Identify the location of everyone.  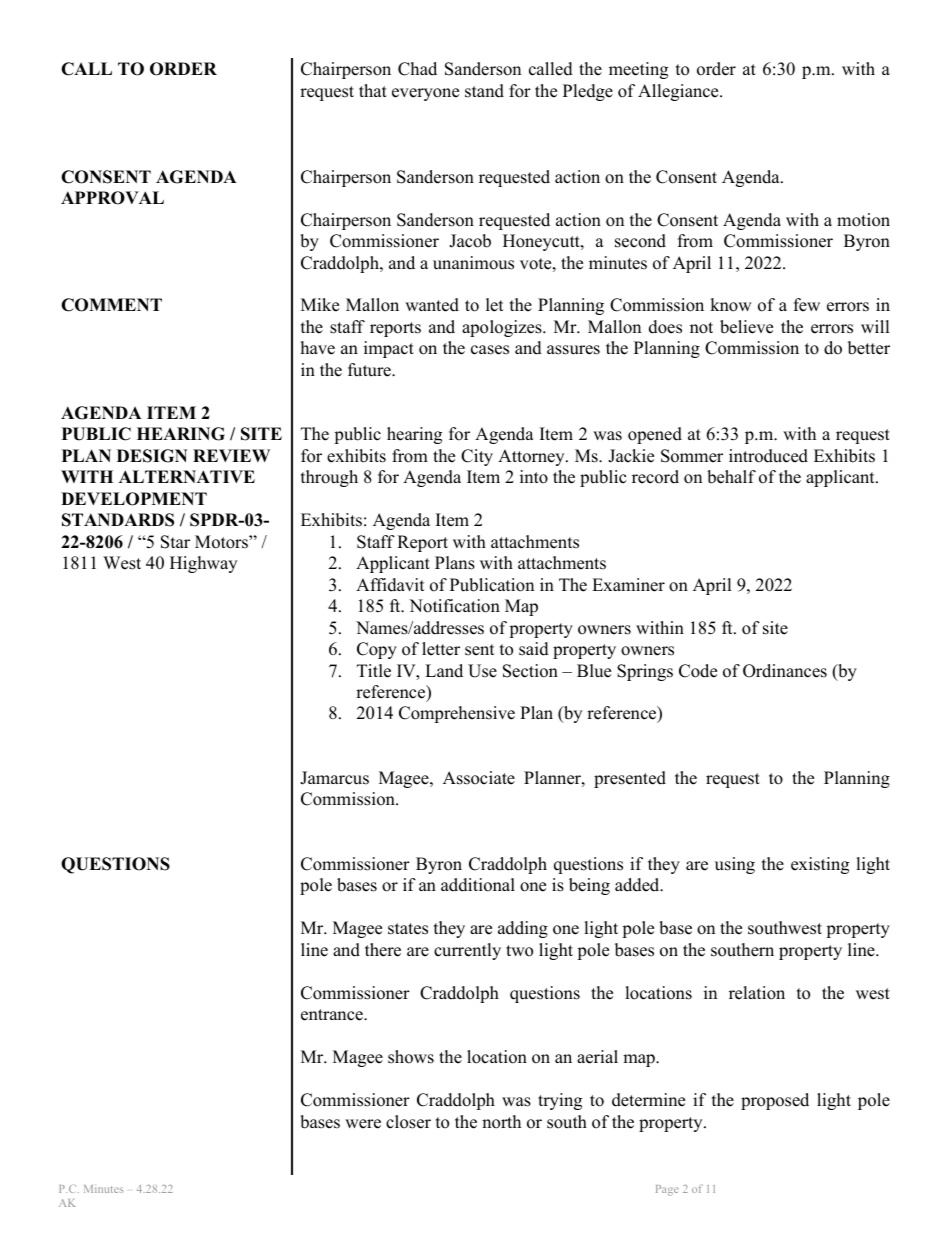
(425, 94).
